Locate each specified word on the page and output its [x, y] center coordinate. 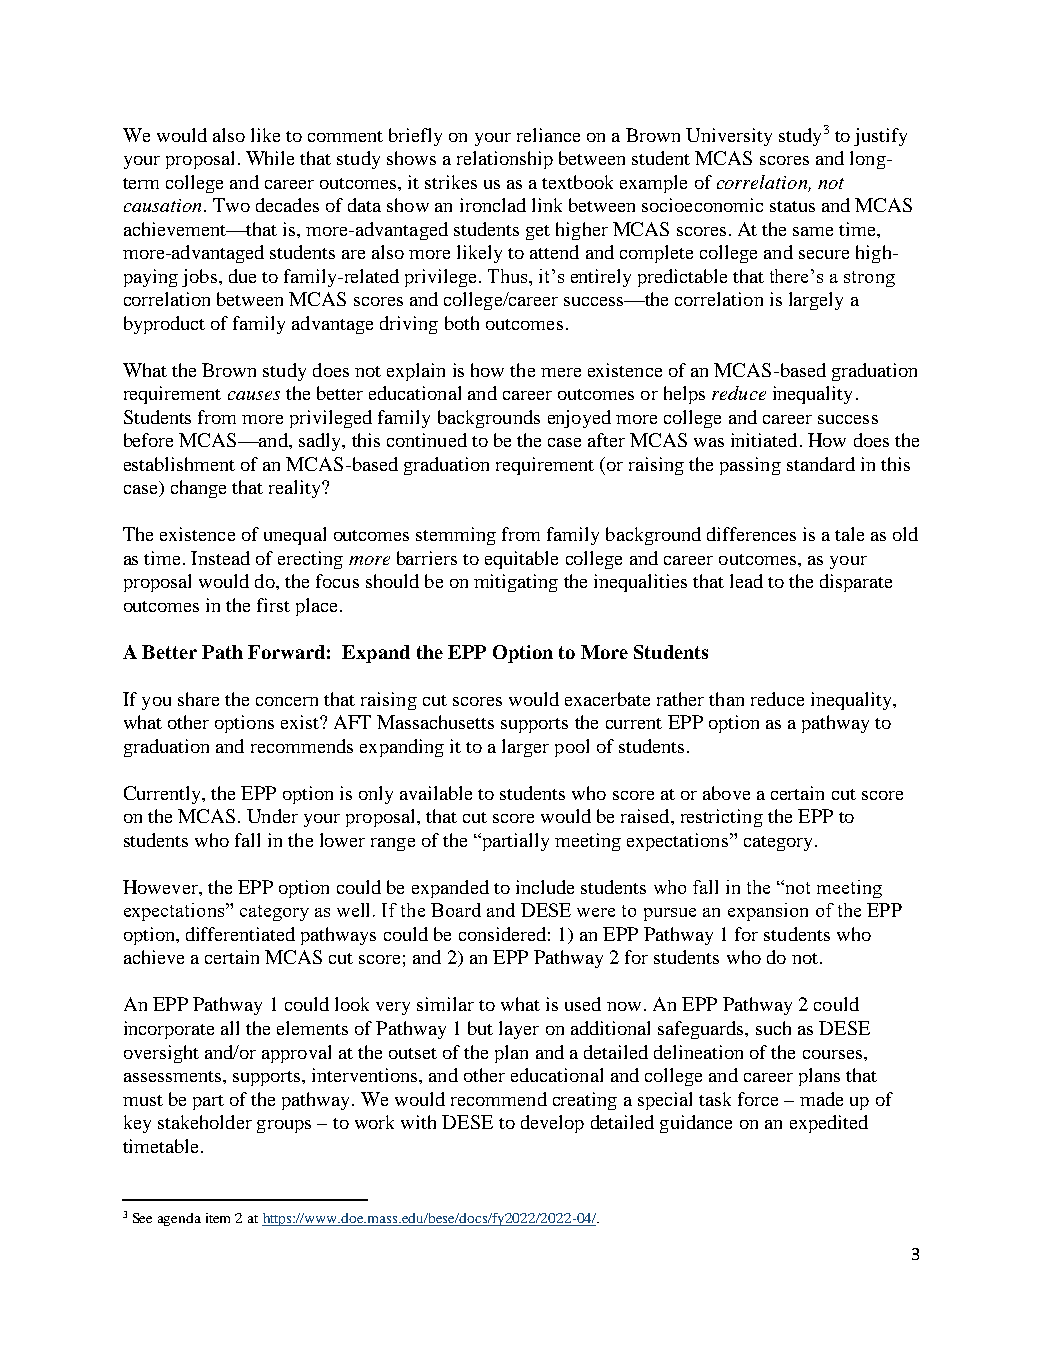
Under [272, 816]
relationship [505, 160]
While [270, 158]
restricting [722, 818]
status [792, 206]
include [545, 887]
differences [751, 534]
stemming [456, 536]
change [198, 489]
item [218, 1218]
